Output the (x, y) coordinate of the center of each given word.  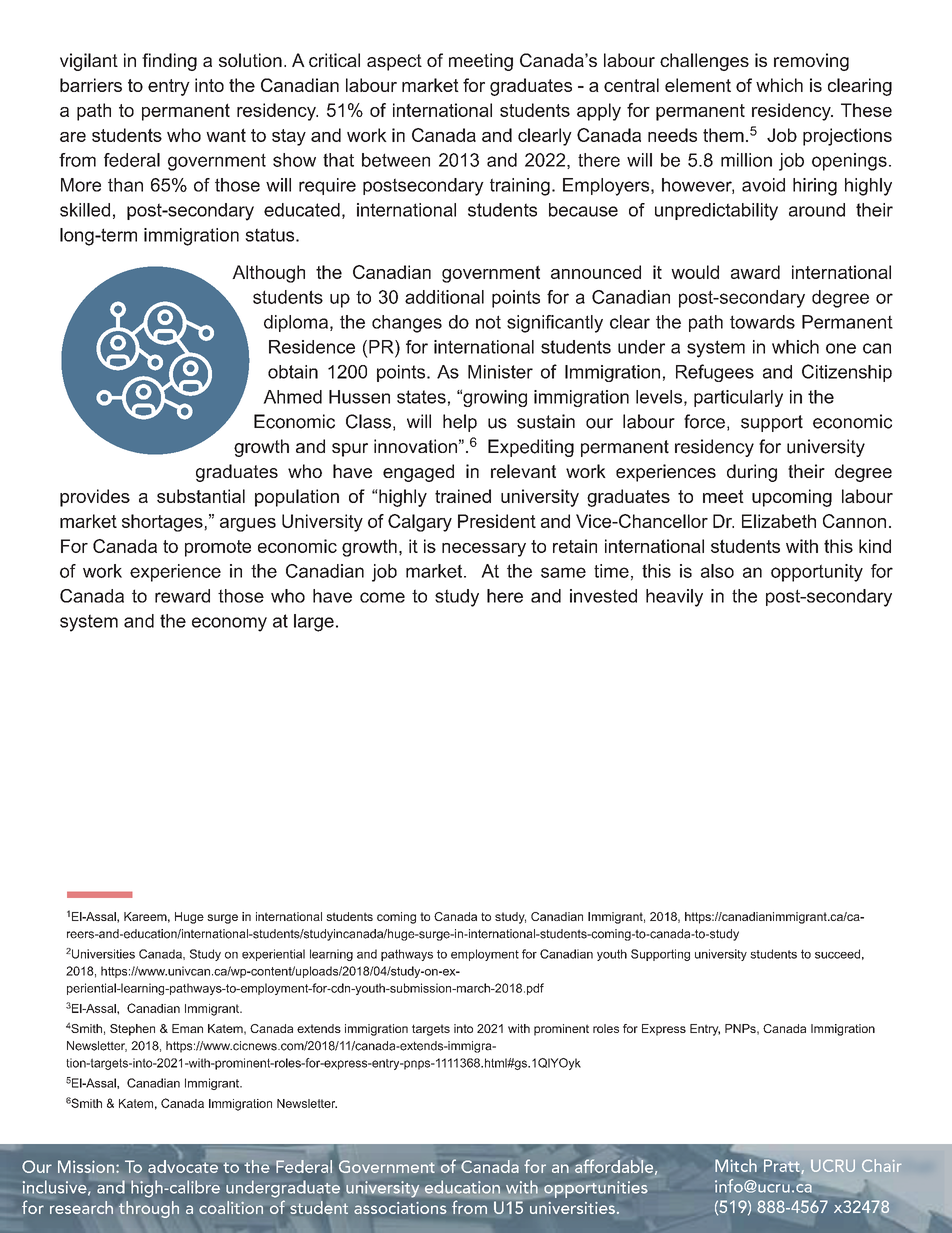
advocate (183, 1166)
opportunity (817, 573)
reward (182, 596)
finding (169, 62)
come (382, 597)
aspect (394, 62)
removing (811, 62)
